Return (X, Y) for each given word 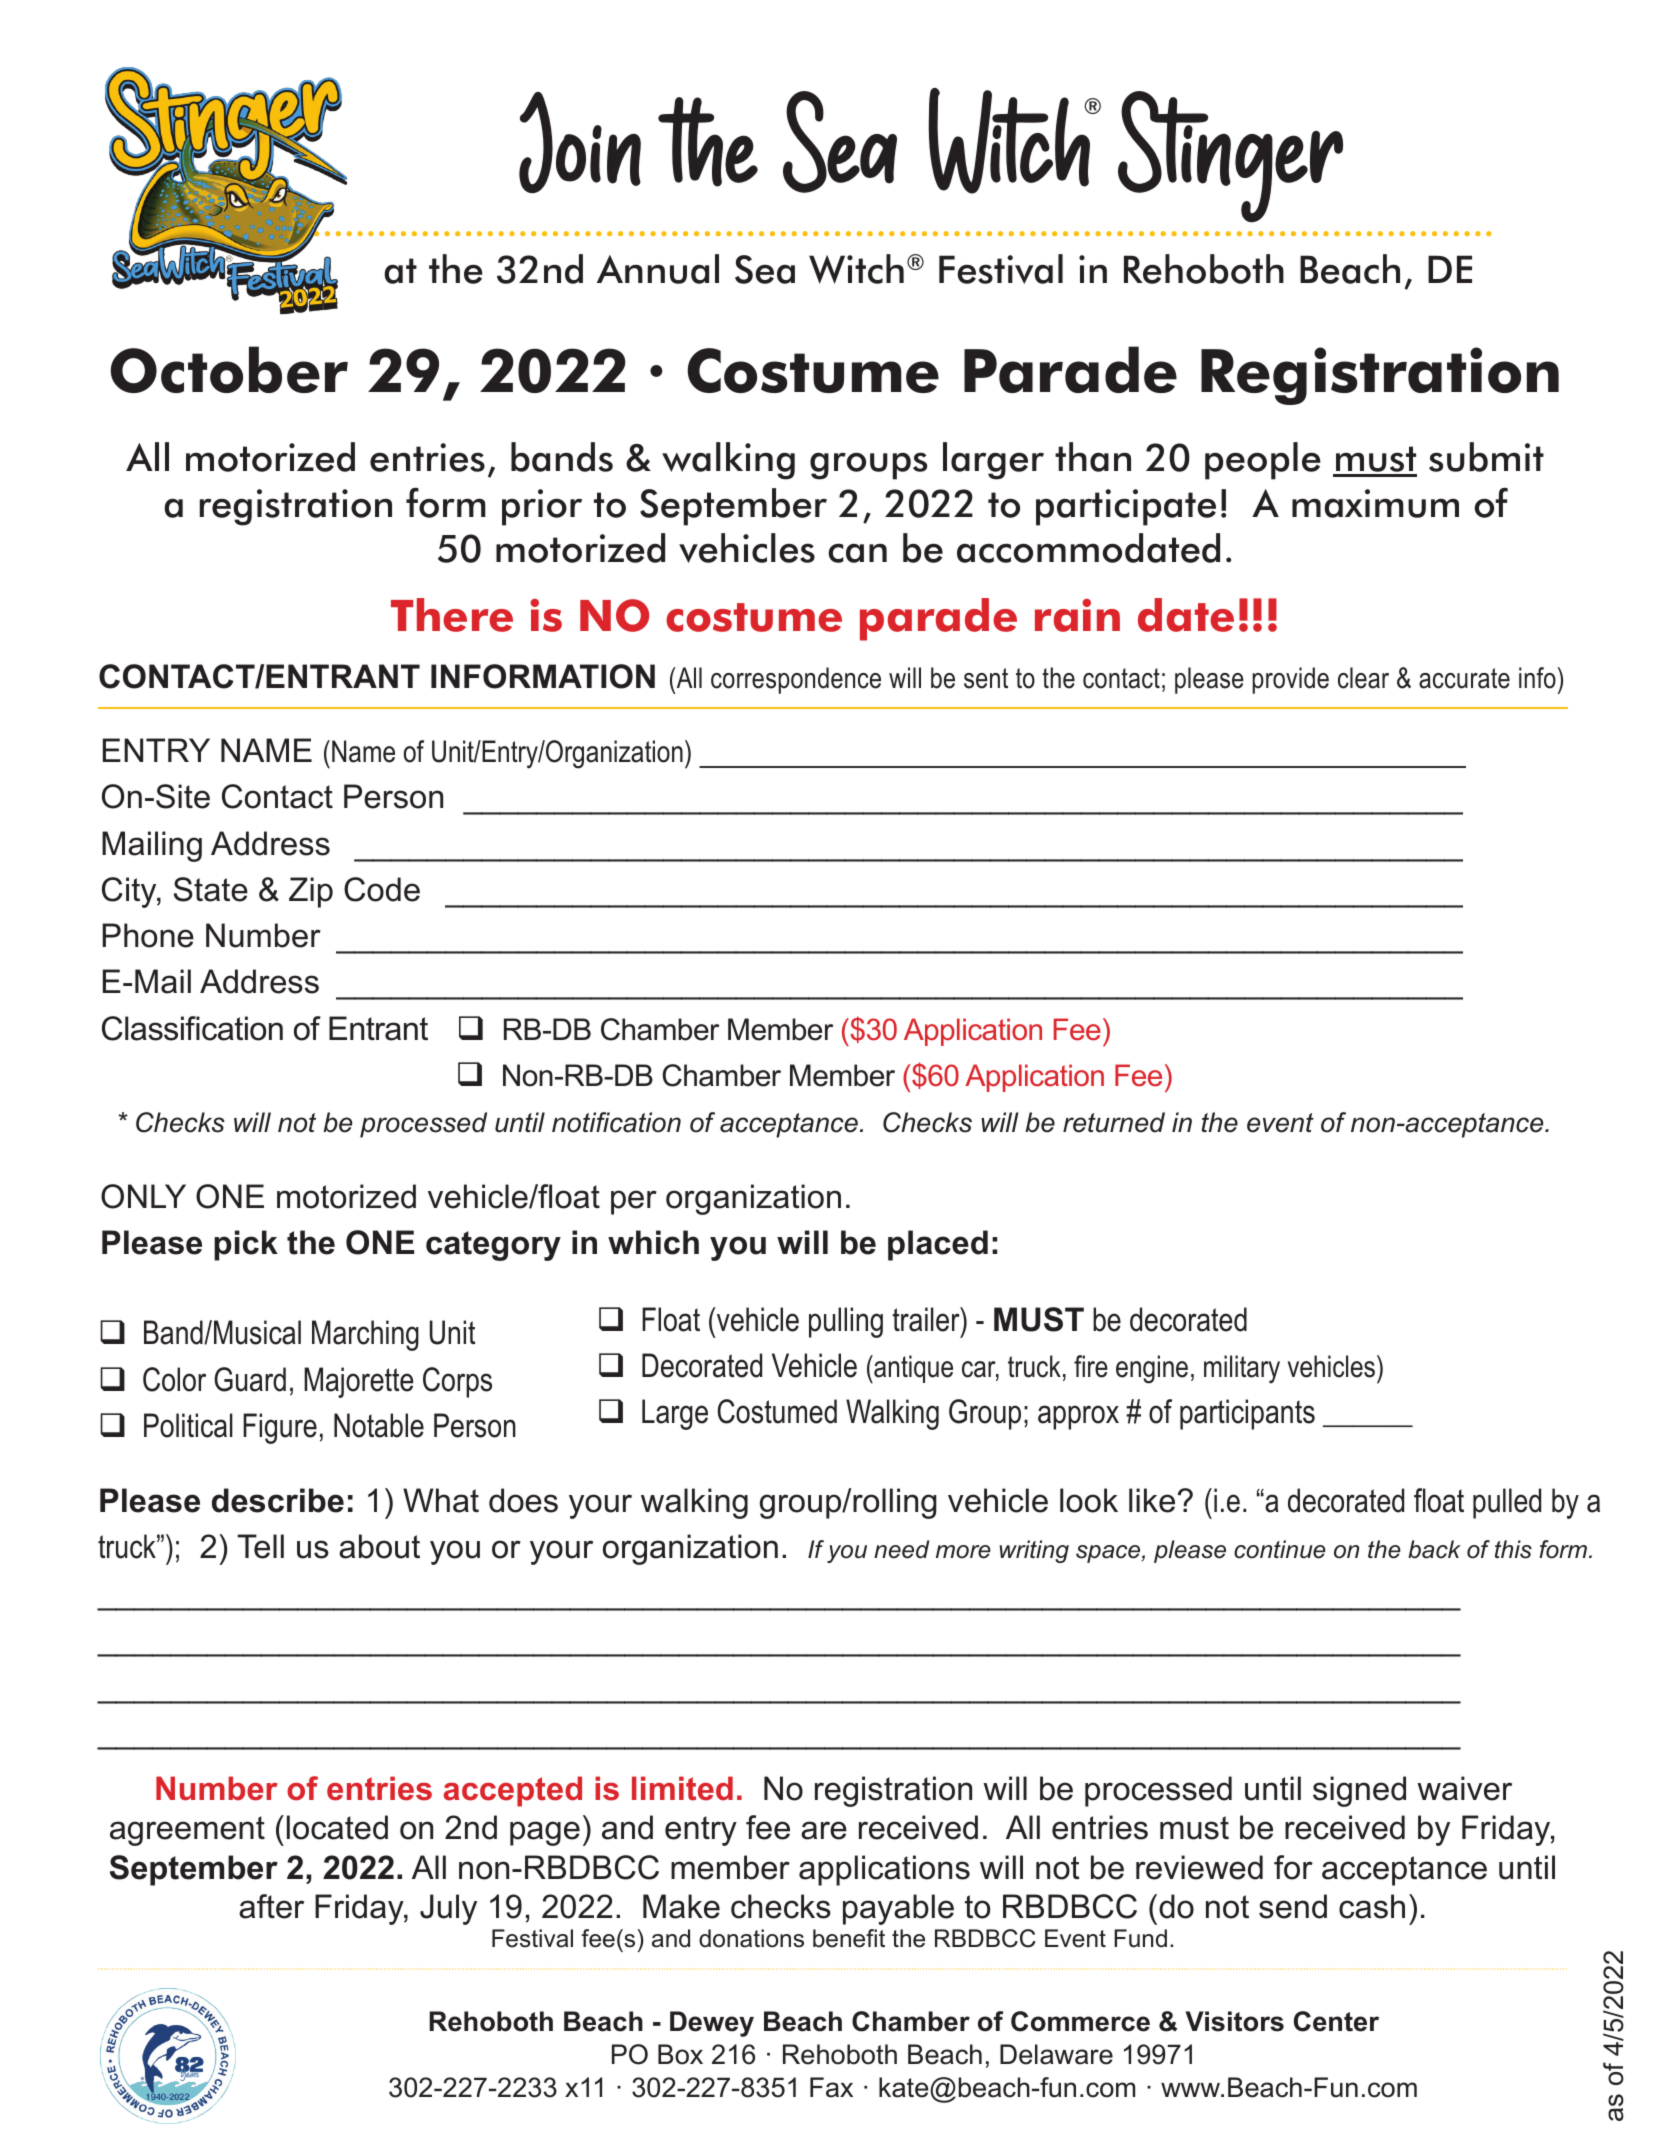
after (271, 1906)
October (229, 369)
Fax (831, 2087)
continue (1280, 1549)
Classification (192, 1028)
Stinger (1230, 157)
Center (1336, 2021)
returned (1114, 1122)
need (901, 1549)
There (452, 615)
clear (1363, 678)
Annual (658, 269)
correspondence (796, 680)
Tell (260, 1546)
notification (616, 1122)
